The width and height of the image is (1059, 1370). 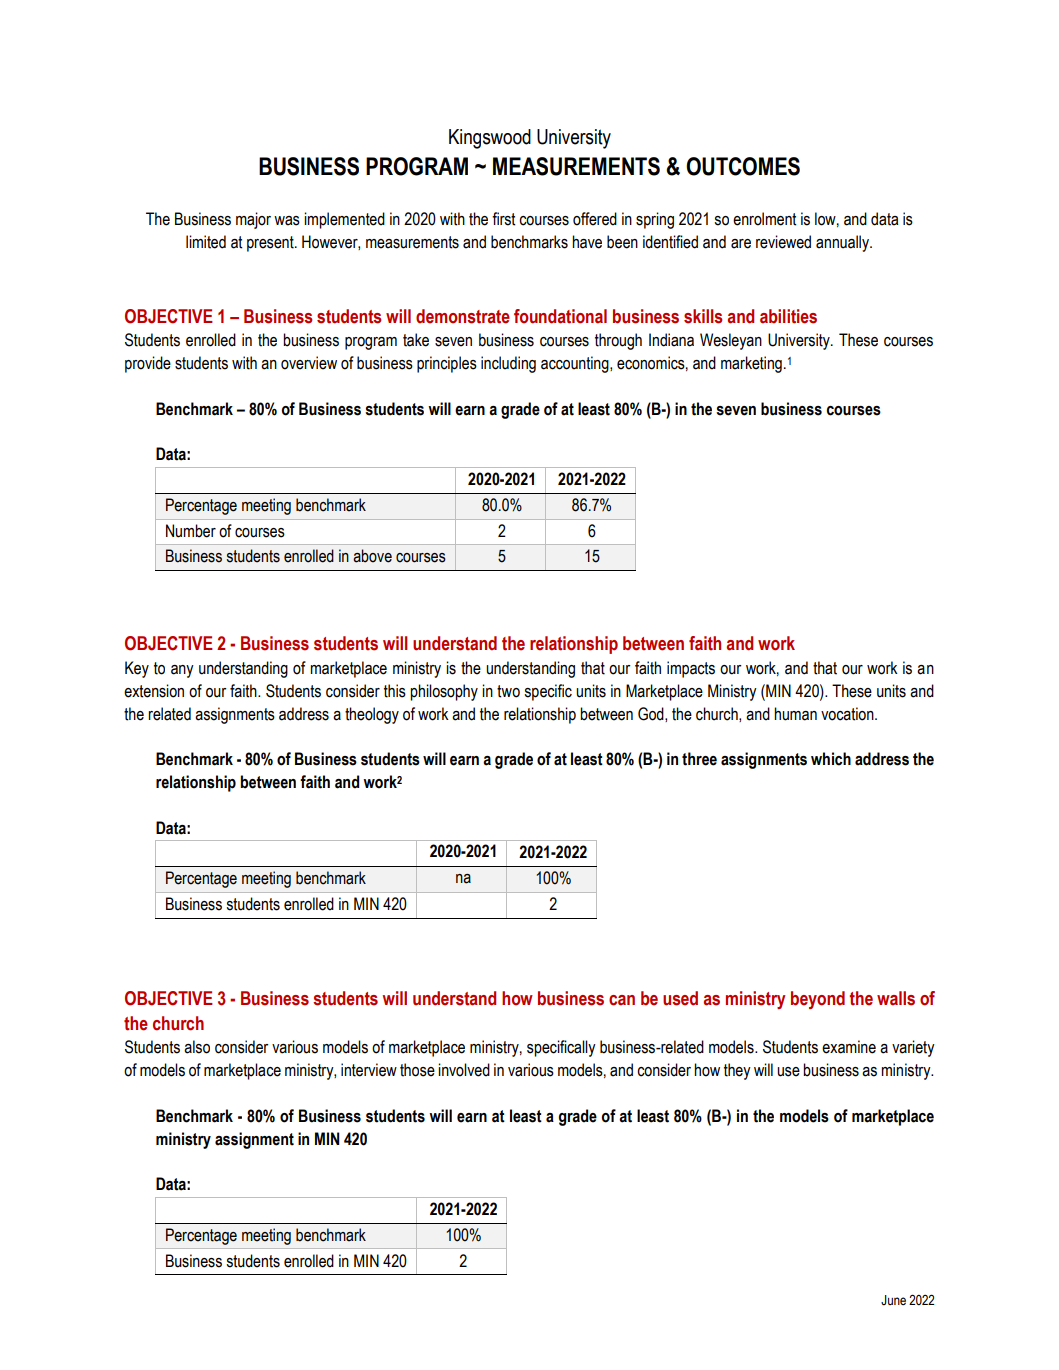 I want to click on interview, so click(x=369, y=1070).
